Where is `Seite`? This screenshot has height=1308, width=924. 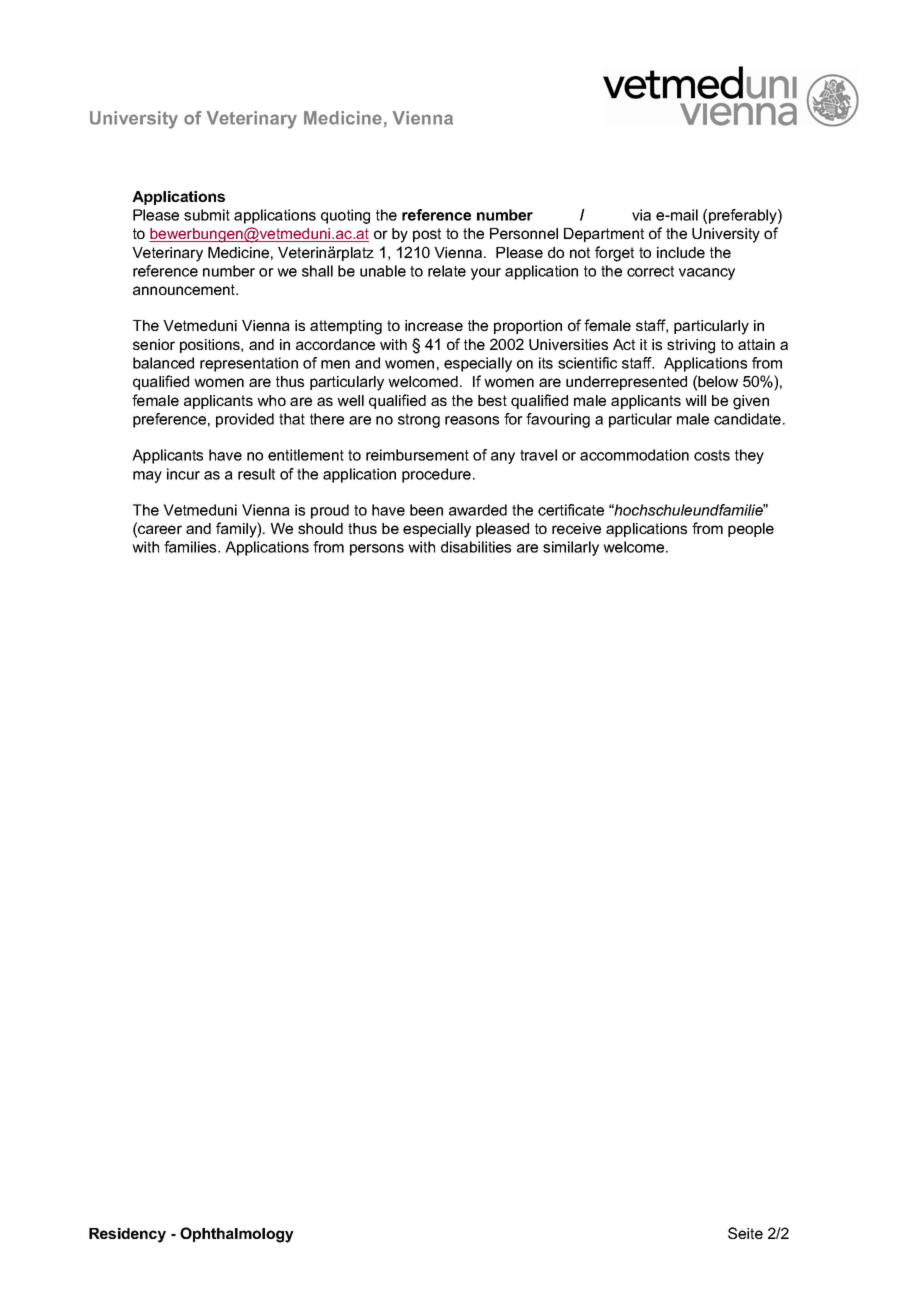 Seite is located at coordinates (745, 1233).
